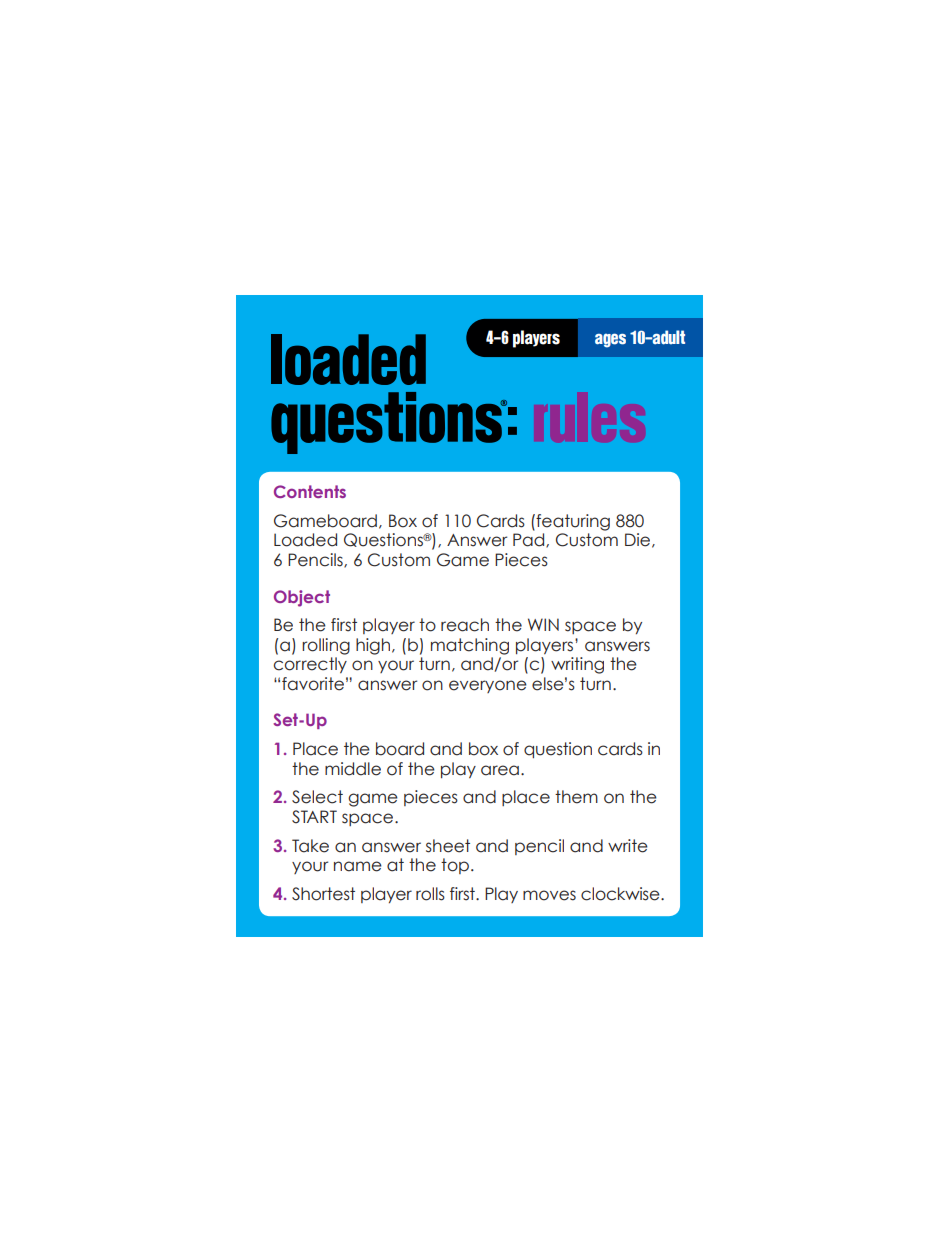 The height and width of the screenshot is (1233, 952). Describe the element at coordinates (310, 491) in the screenshot. I see `Contents` at that location.
